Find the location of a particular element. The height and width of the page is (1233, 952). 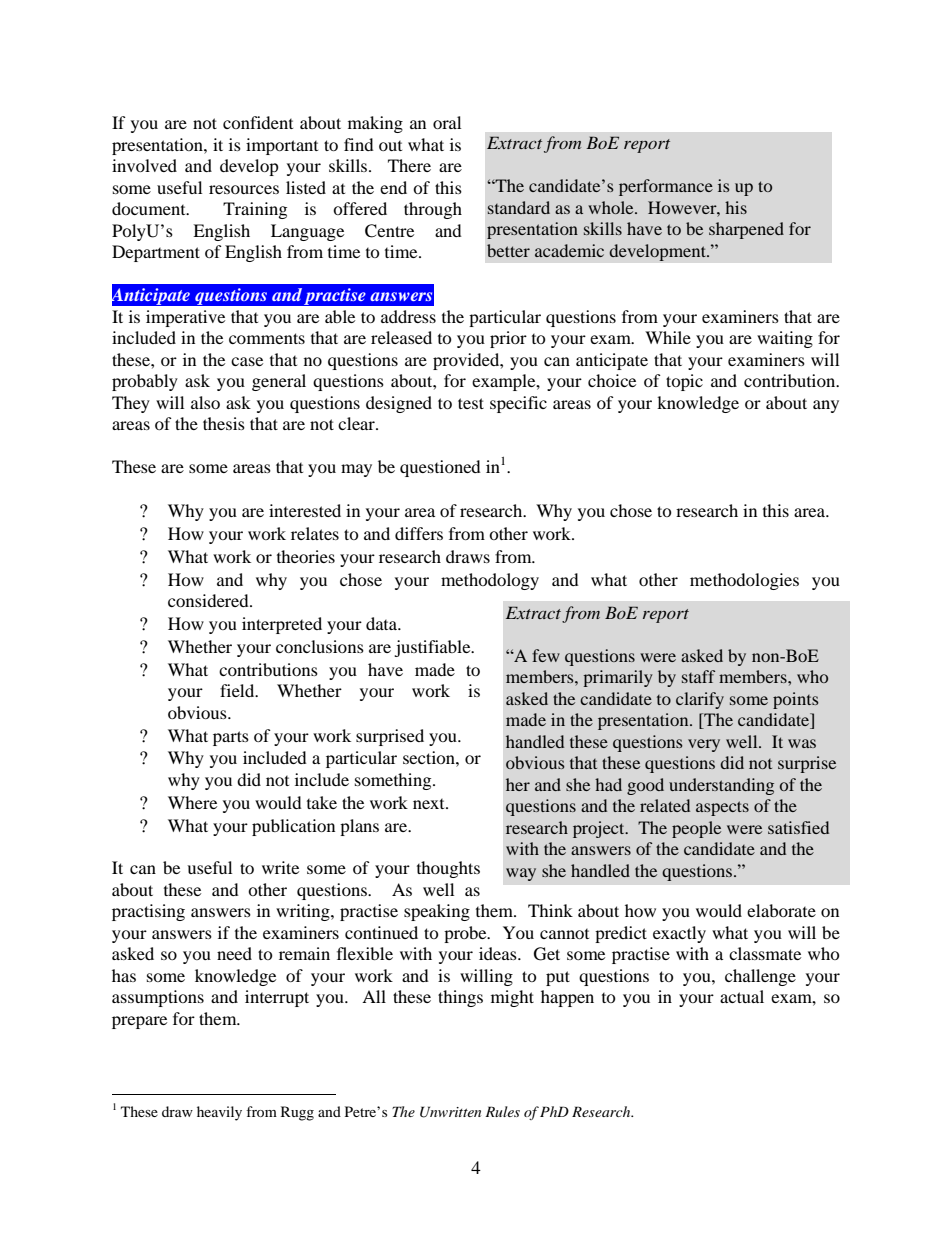

any is located at coordinates (826, 406).
